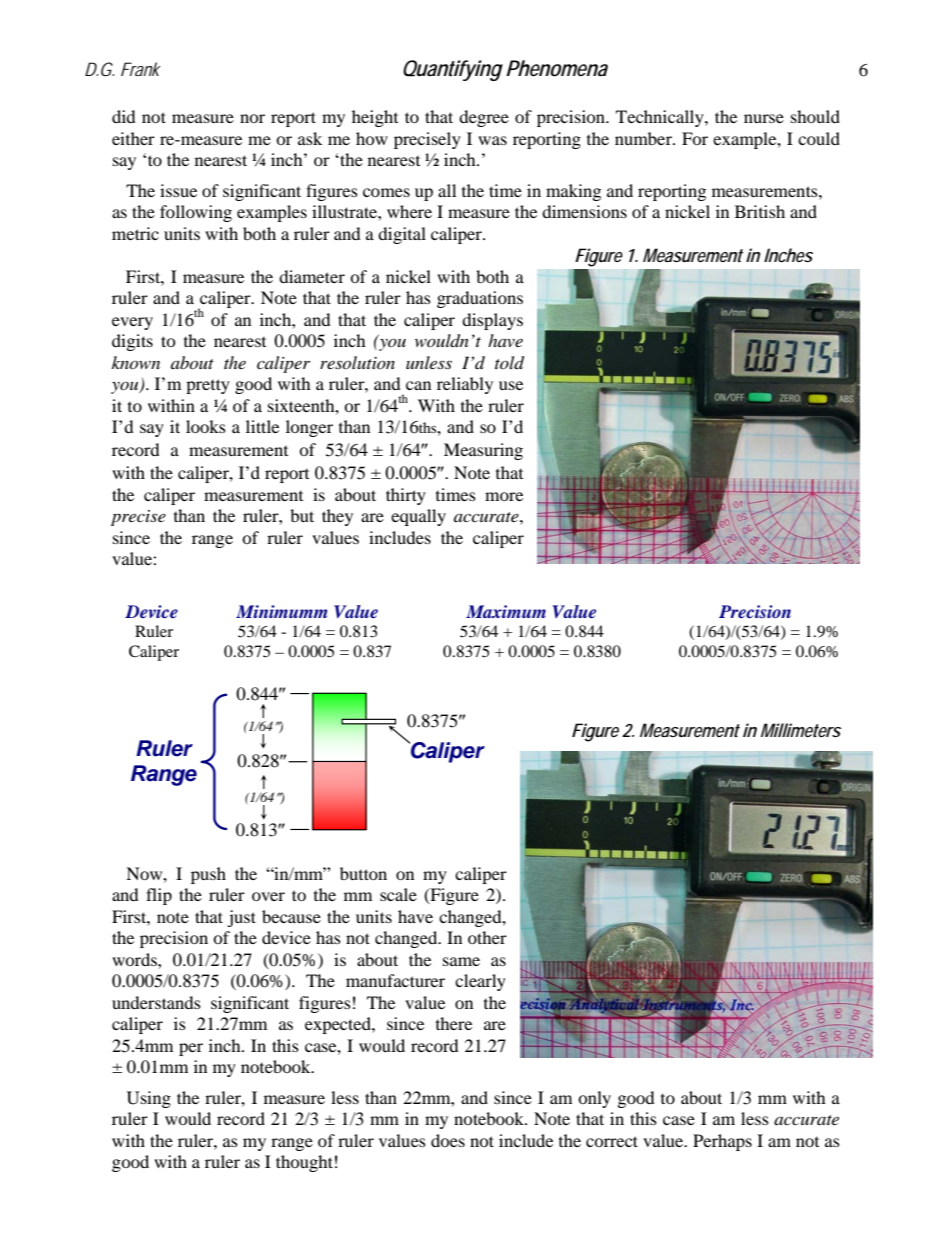  I want to click on looks, so click(206, 426).
